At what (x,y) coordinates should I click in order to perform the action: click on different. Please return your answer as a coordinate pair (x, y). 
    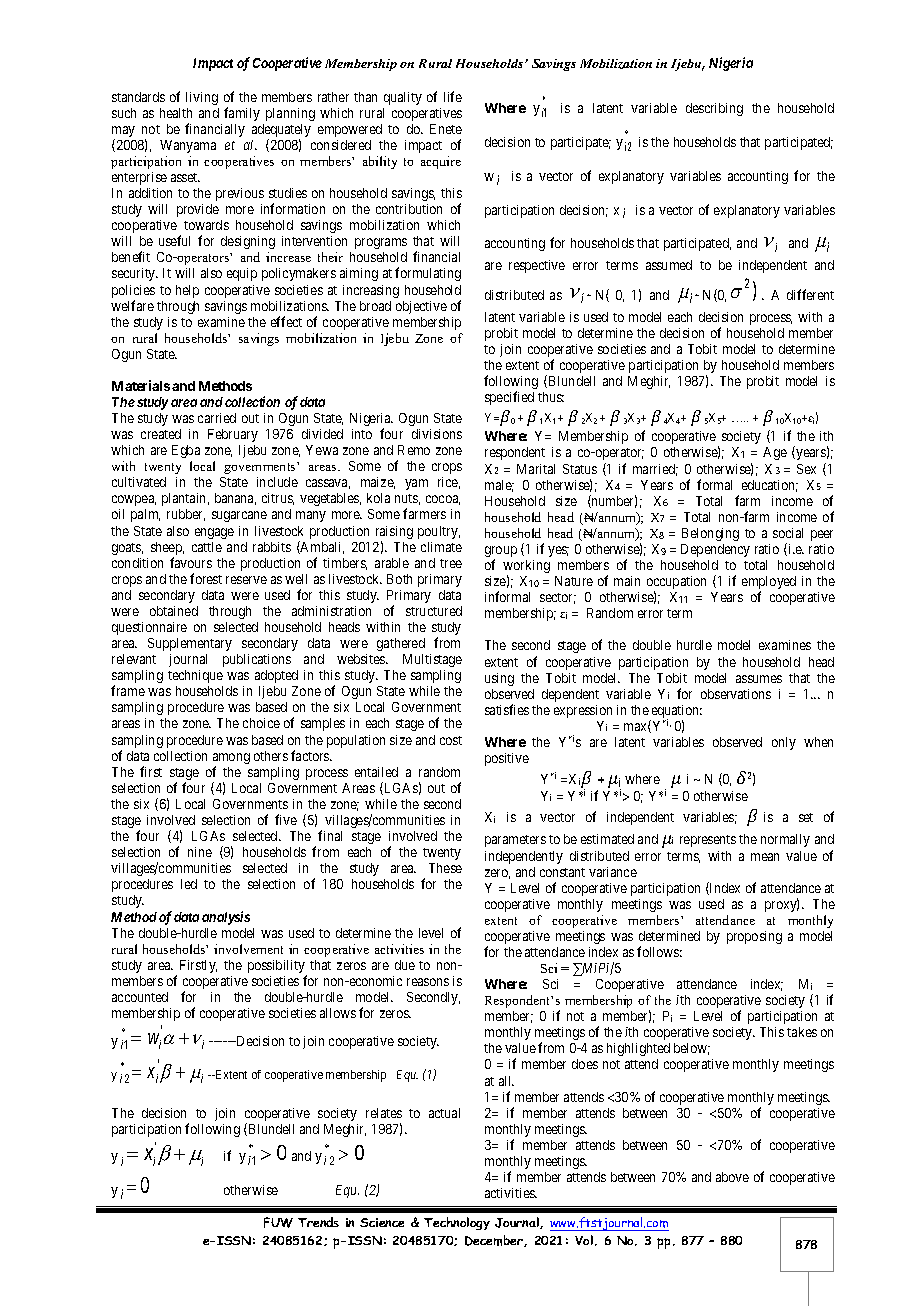
    Looking at the image, I should click on (810, 294).
